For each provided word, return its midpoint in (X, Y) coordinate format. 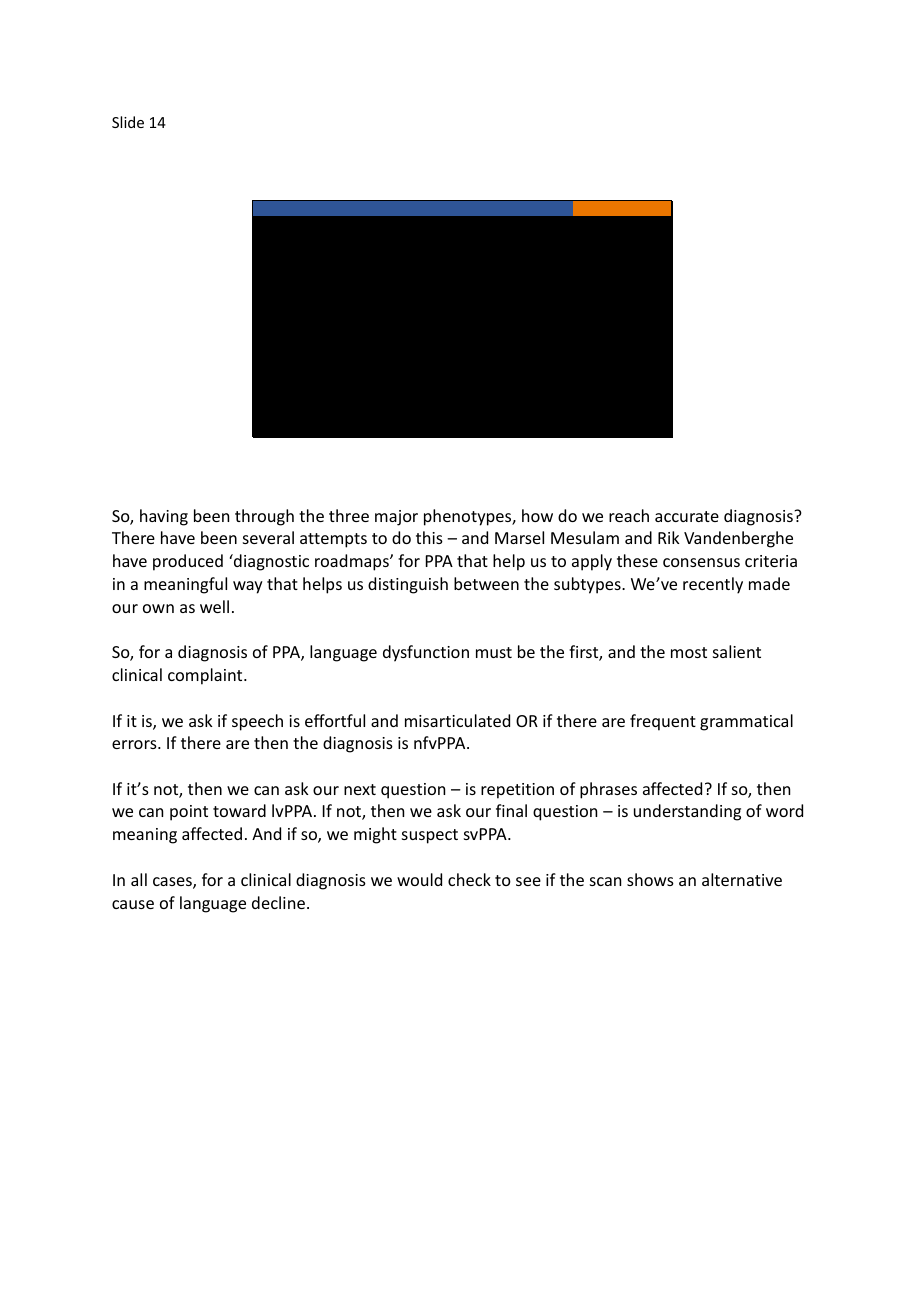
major (396, 518)
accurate (687, 516)
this (429, 537)
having (164, 517)
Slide (128, 122)
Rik (669, 537)
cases (173, 883)
